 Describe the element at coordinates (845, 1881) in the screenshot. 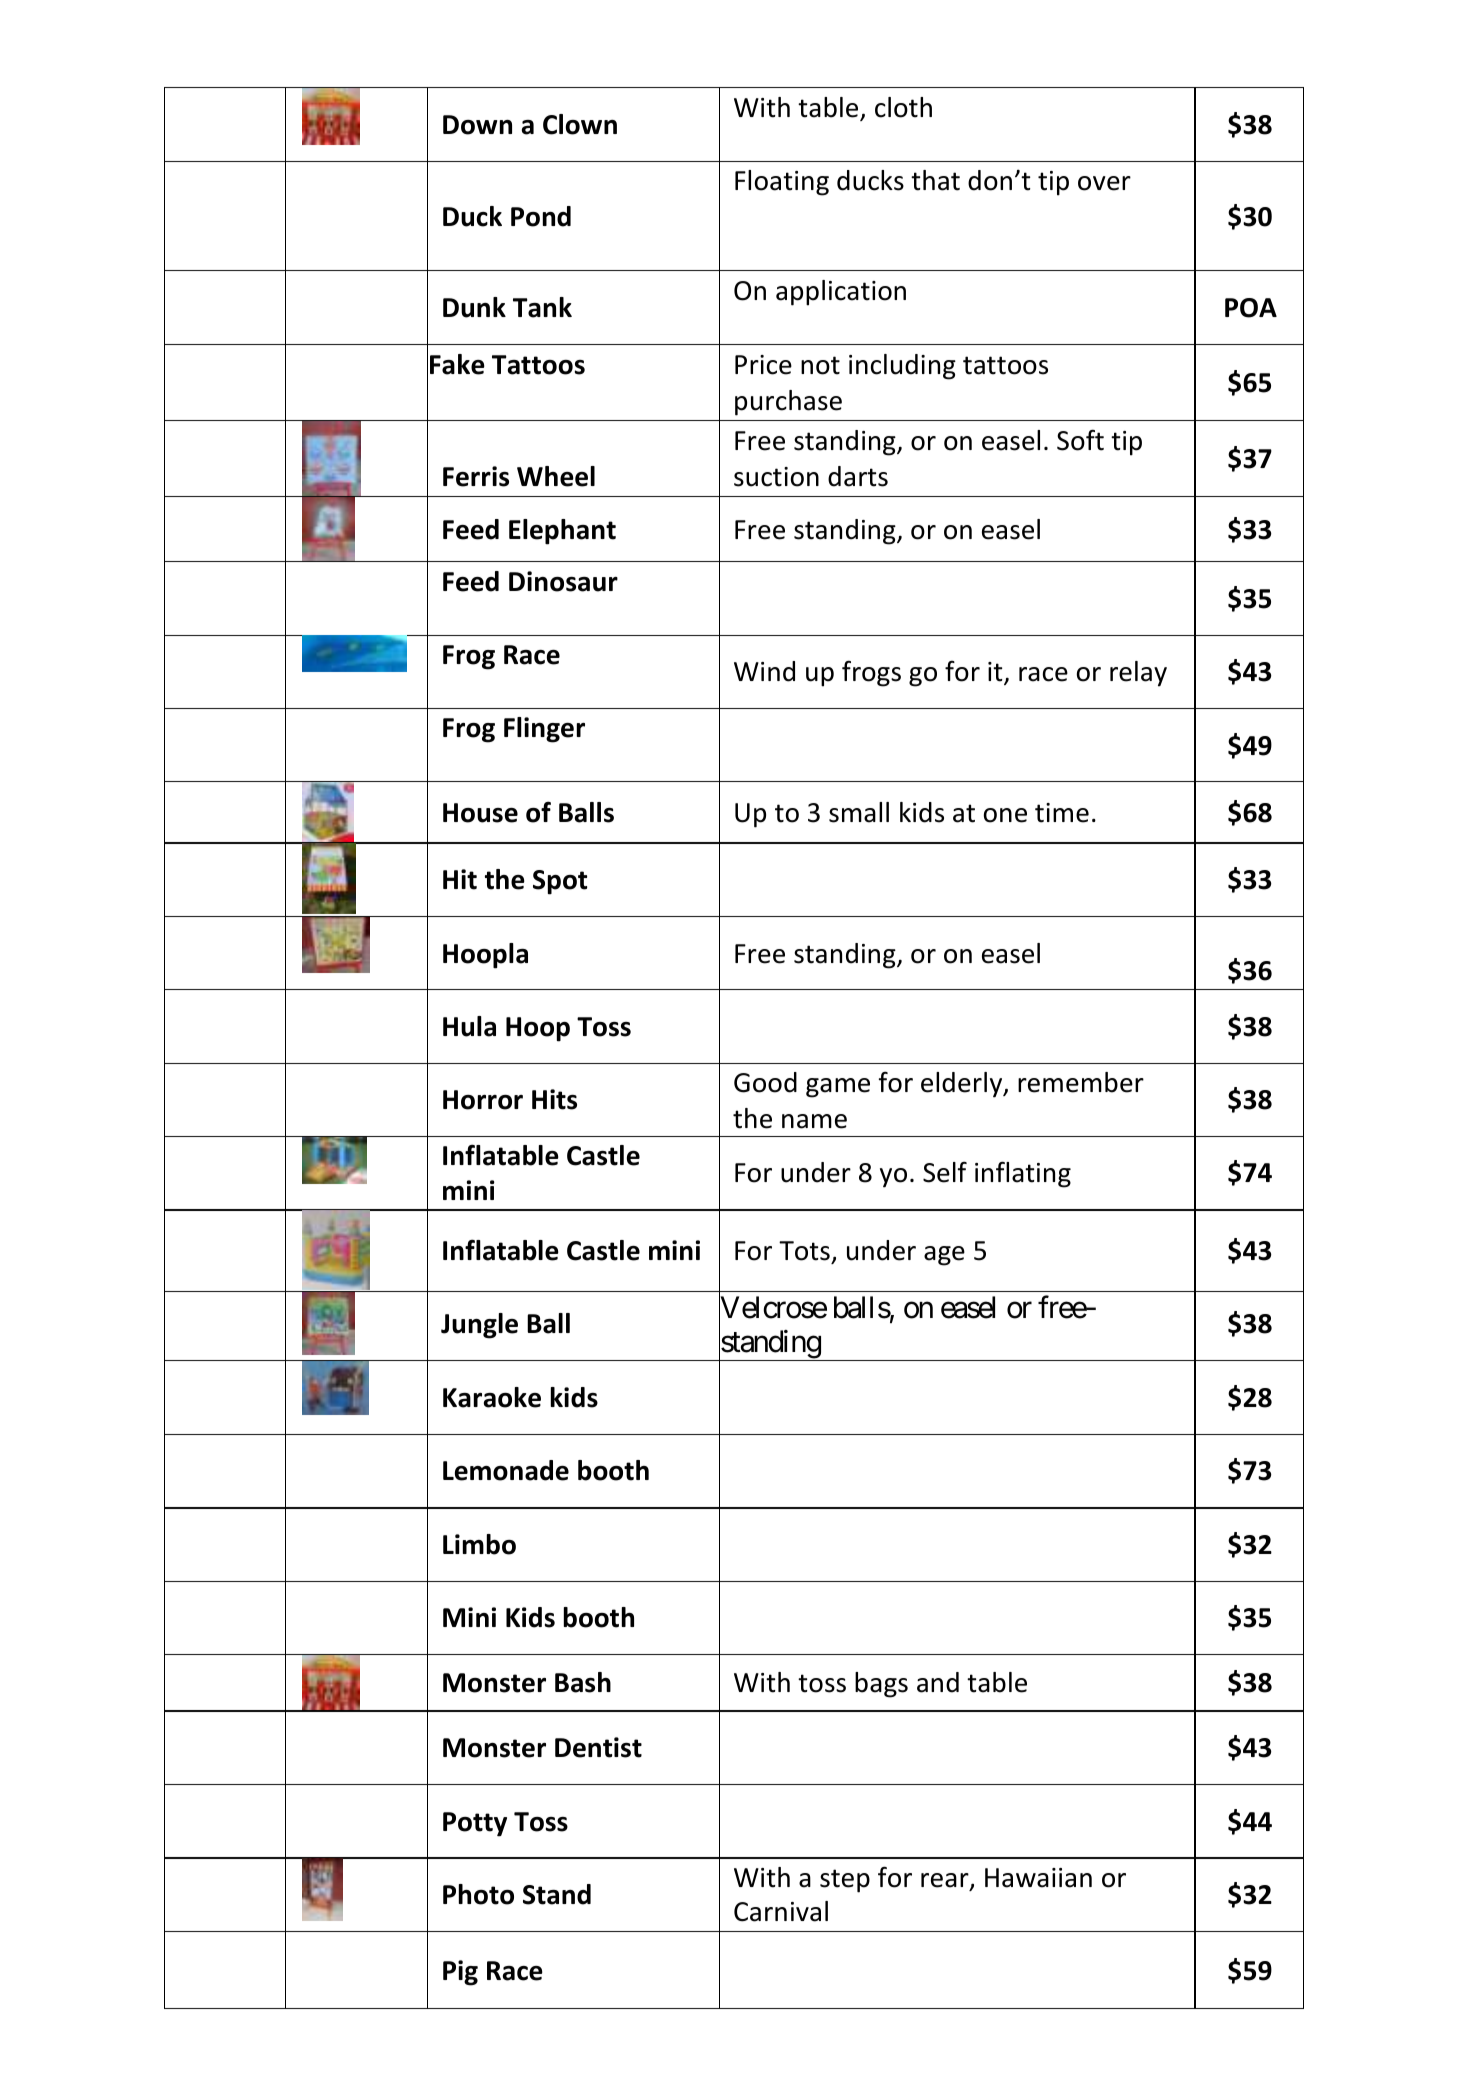

I see `step` at that location.
